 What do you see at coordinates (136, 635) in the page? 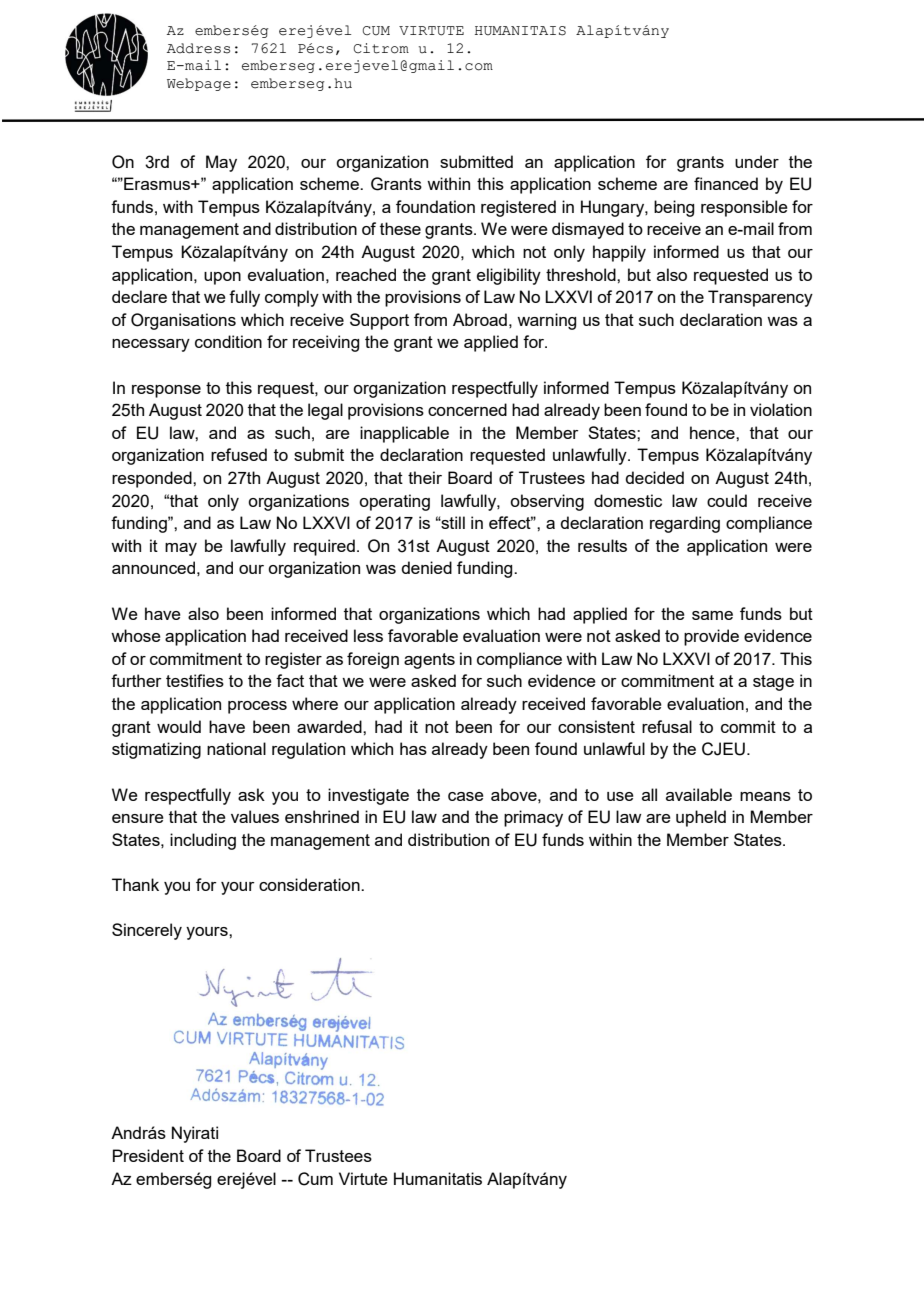
I see `whose` at bounding box center [136, 635].
